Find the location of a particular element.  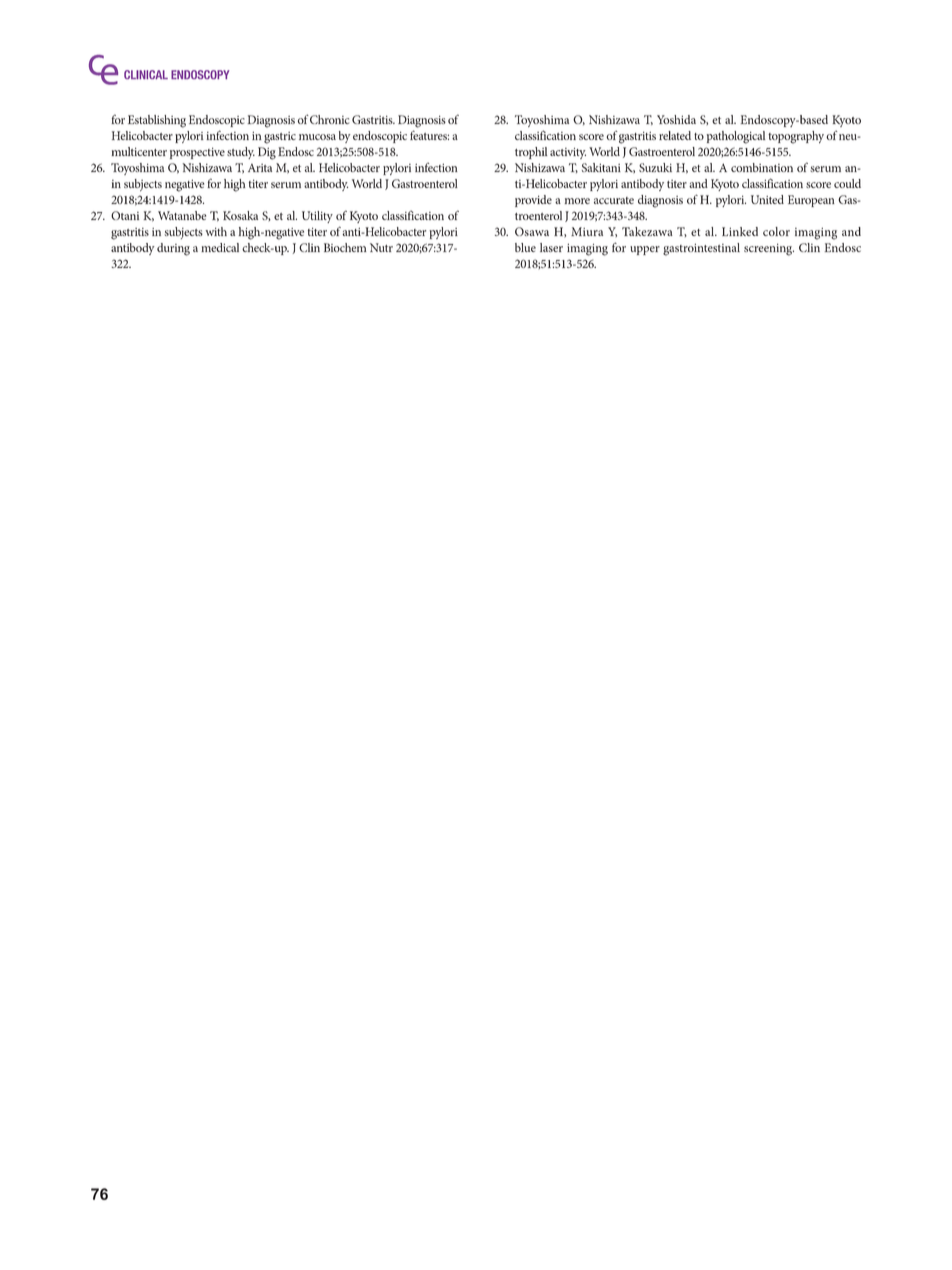

United is located at coordinates (767, 199).
